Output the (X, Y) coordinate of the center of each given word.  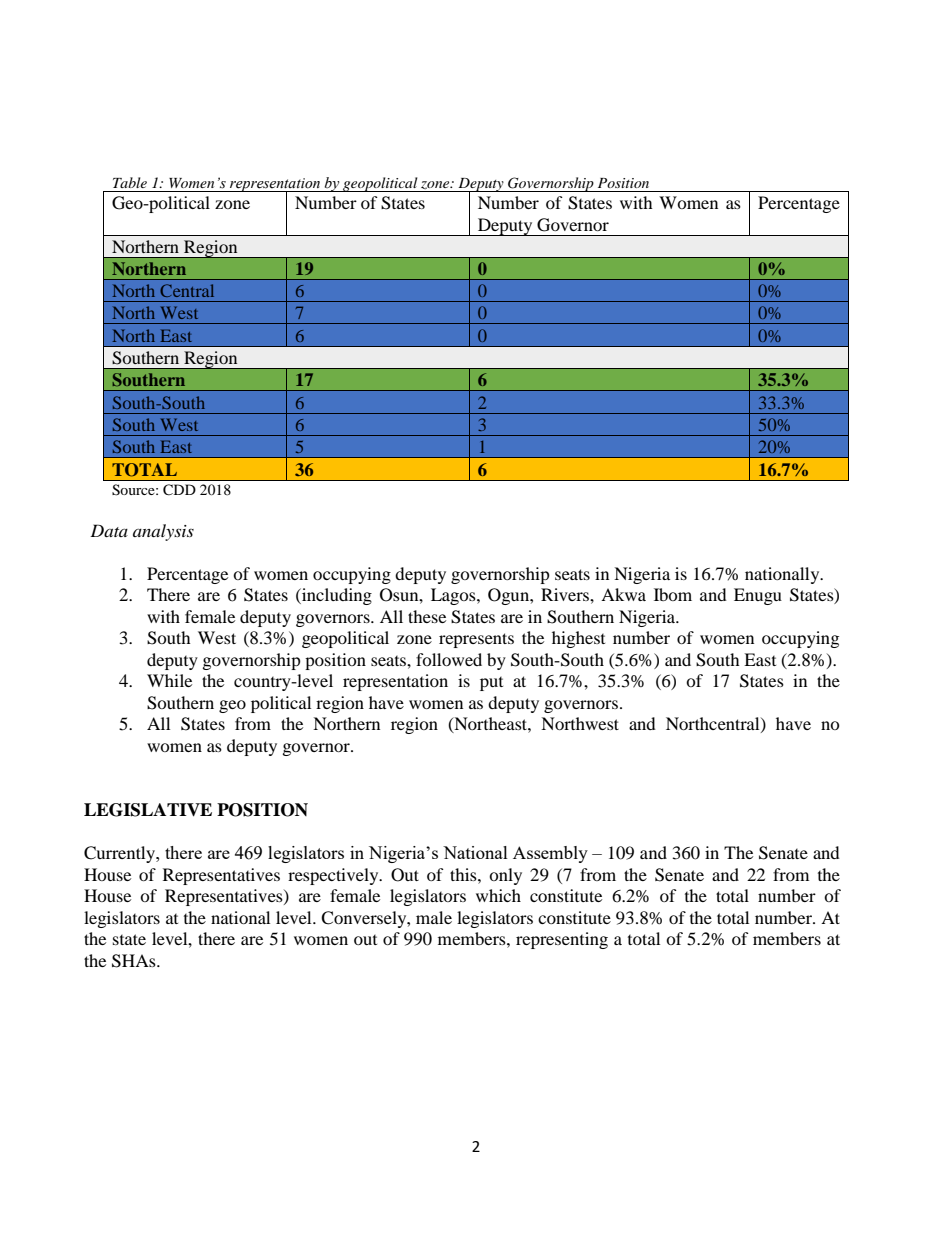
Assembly (550, 854)
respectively (334, 876)
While (169, 680)
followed (449, 659)
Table (130, 182)
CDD (179, 490)
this (464, 874)
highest (578, 639)
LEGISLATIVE (148, 810)
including (336, 596)
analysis (163, 532)
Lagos (454, 596)
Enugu (758, 596)
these (427, 616)
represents (476, 640)
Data (109, 530)
